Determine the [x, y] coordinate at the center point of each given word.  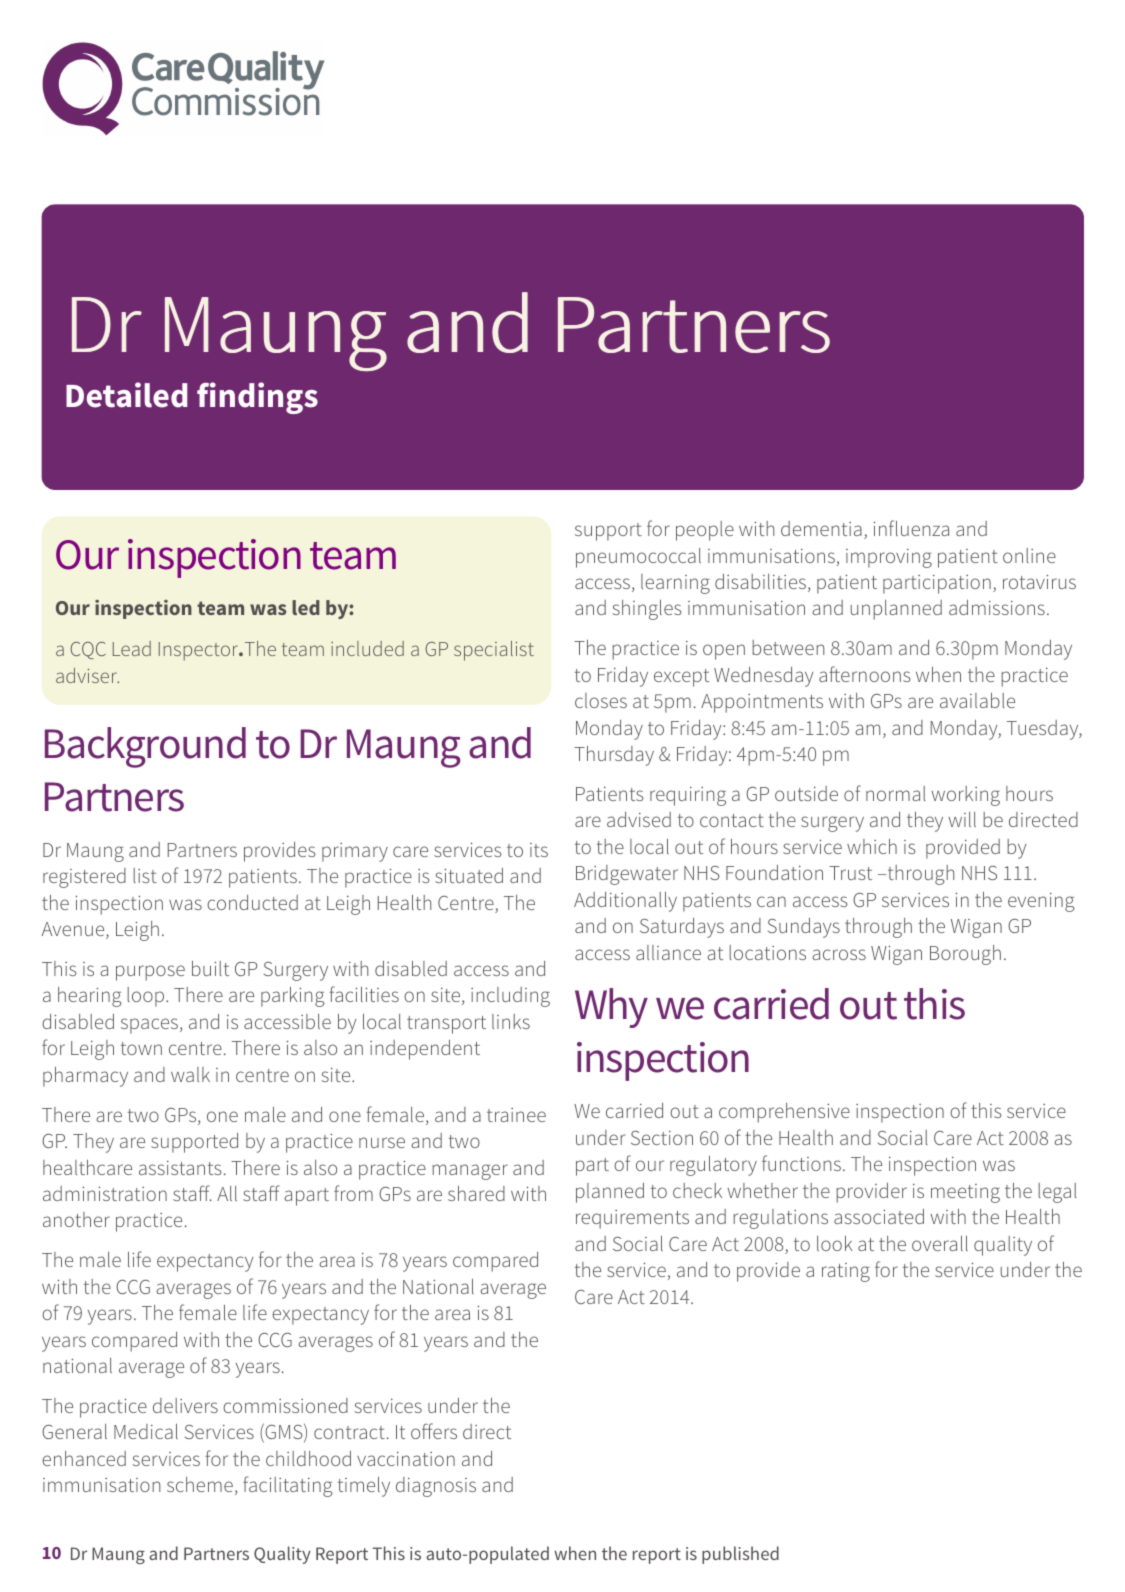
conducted [252, 902]
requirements [632, 1219]
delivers [185, 1405]
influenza [911, 528]
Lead [132, 648]
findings [257, 398]
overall [940, 1243]
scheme [200, 1484]
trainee [516, 1115]
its [539, 850]
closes [601, 700]
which [872, 846]
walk [190, 1074]
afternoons [865, 674]
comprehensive [784, 1113]
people [705, 531]
